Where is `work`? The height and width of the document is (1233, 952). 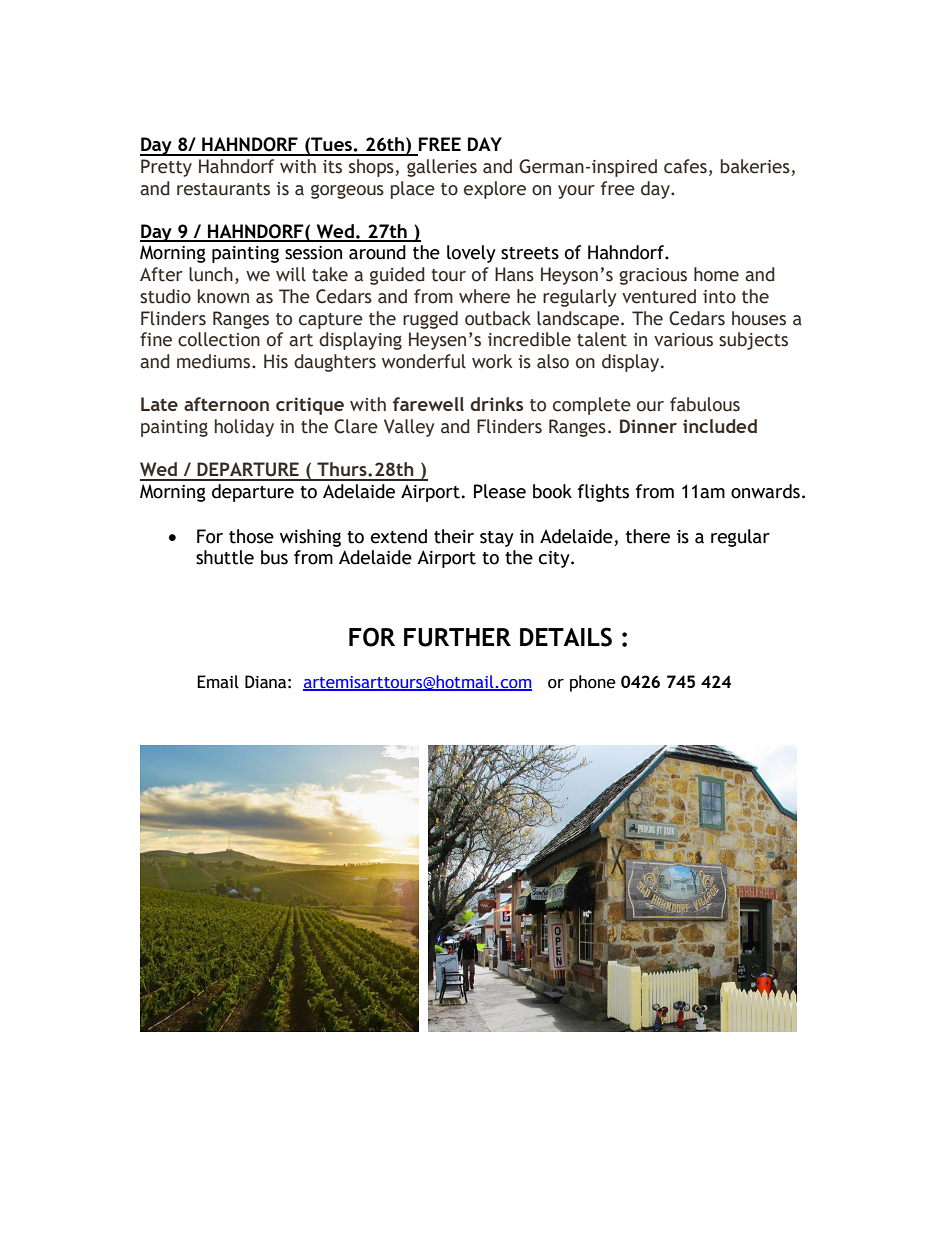
work is located at coordinates (492, 361).
